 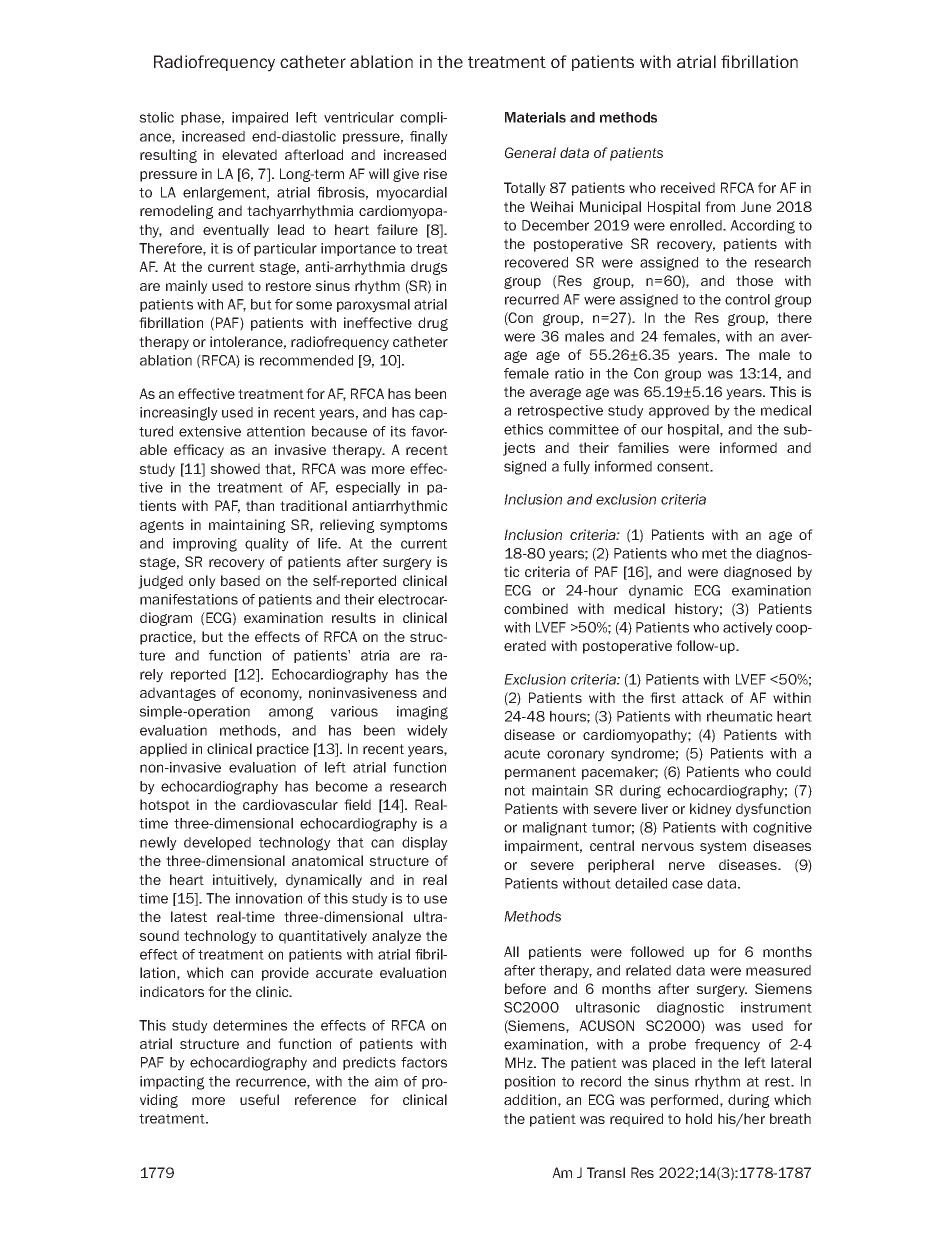 I want to click on hold, so click(x=699, y=1118).
